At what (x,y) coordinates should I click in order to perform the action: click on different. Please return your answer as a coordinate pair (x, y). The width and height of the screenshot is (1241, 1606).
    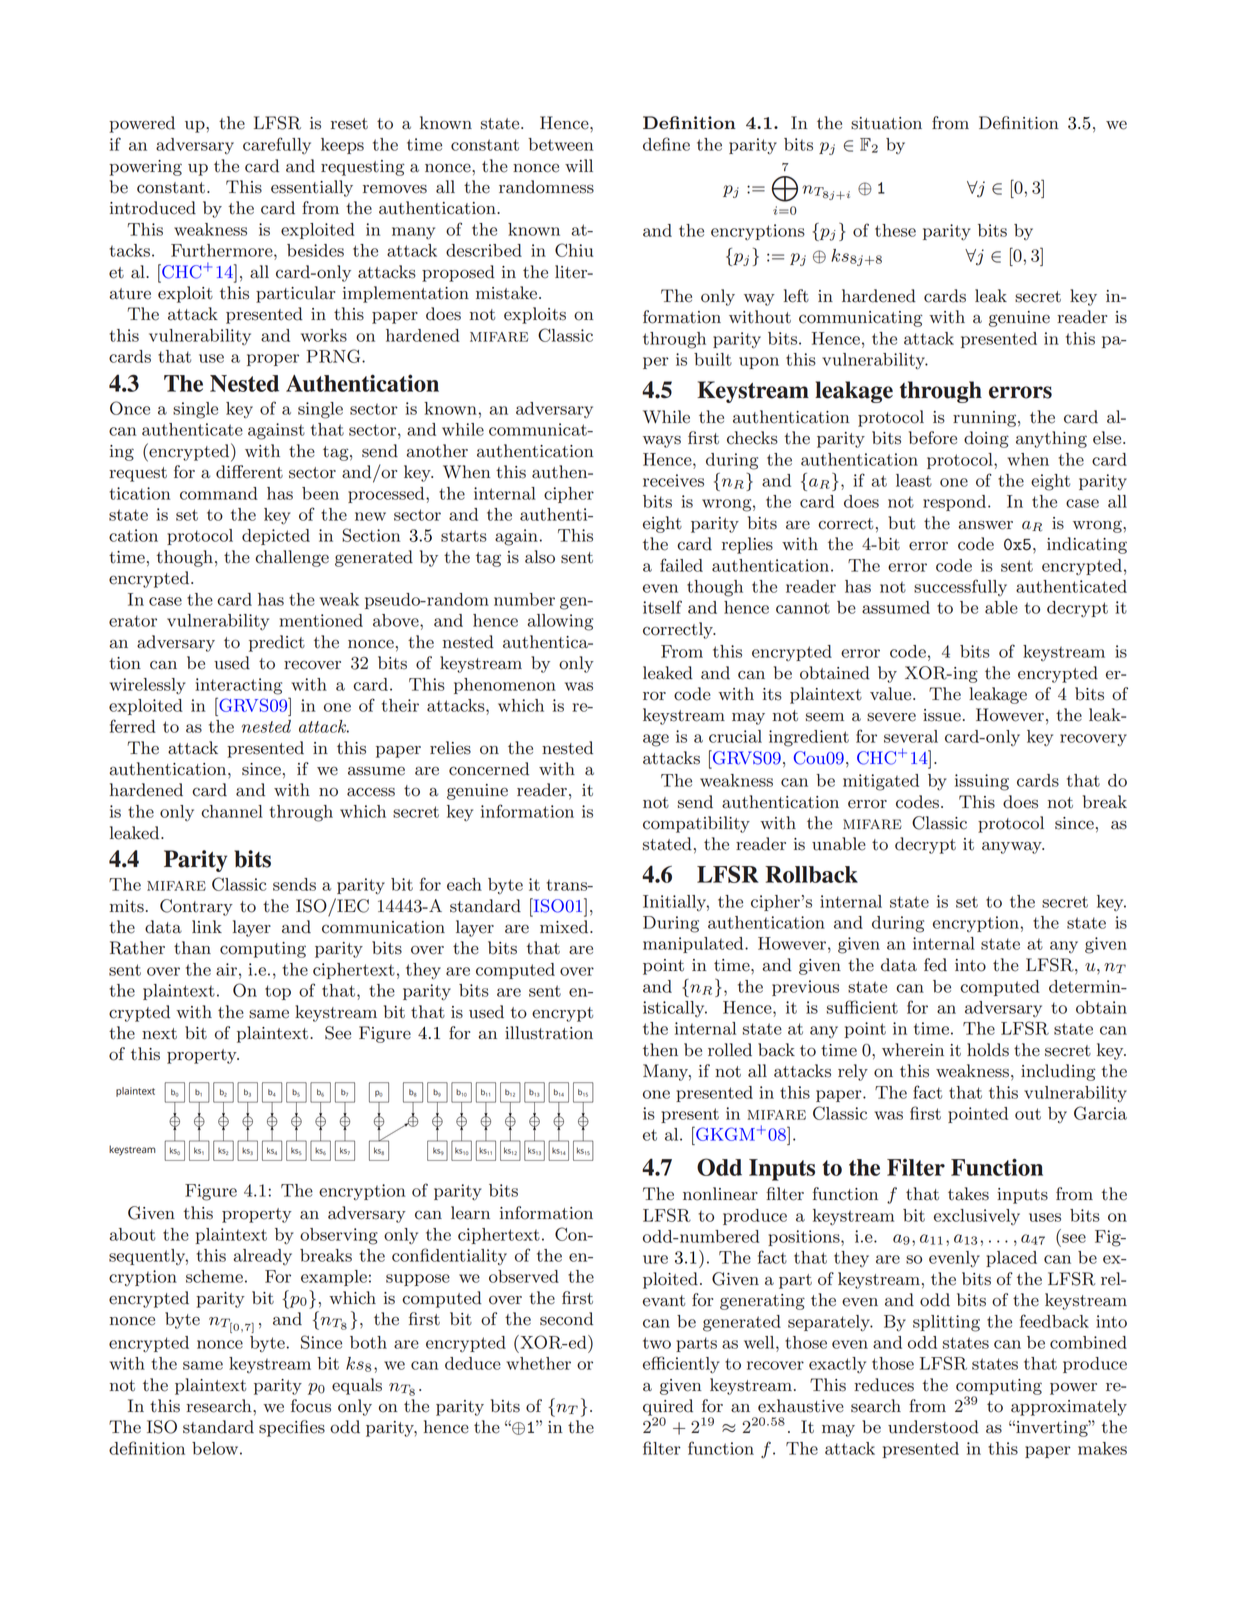
    Looking at the image, I should click on (249, 472).
